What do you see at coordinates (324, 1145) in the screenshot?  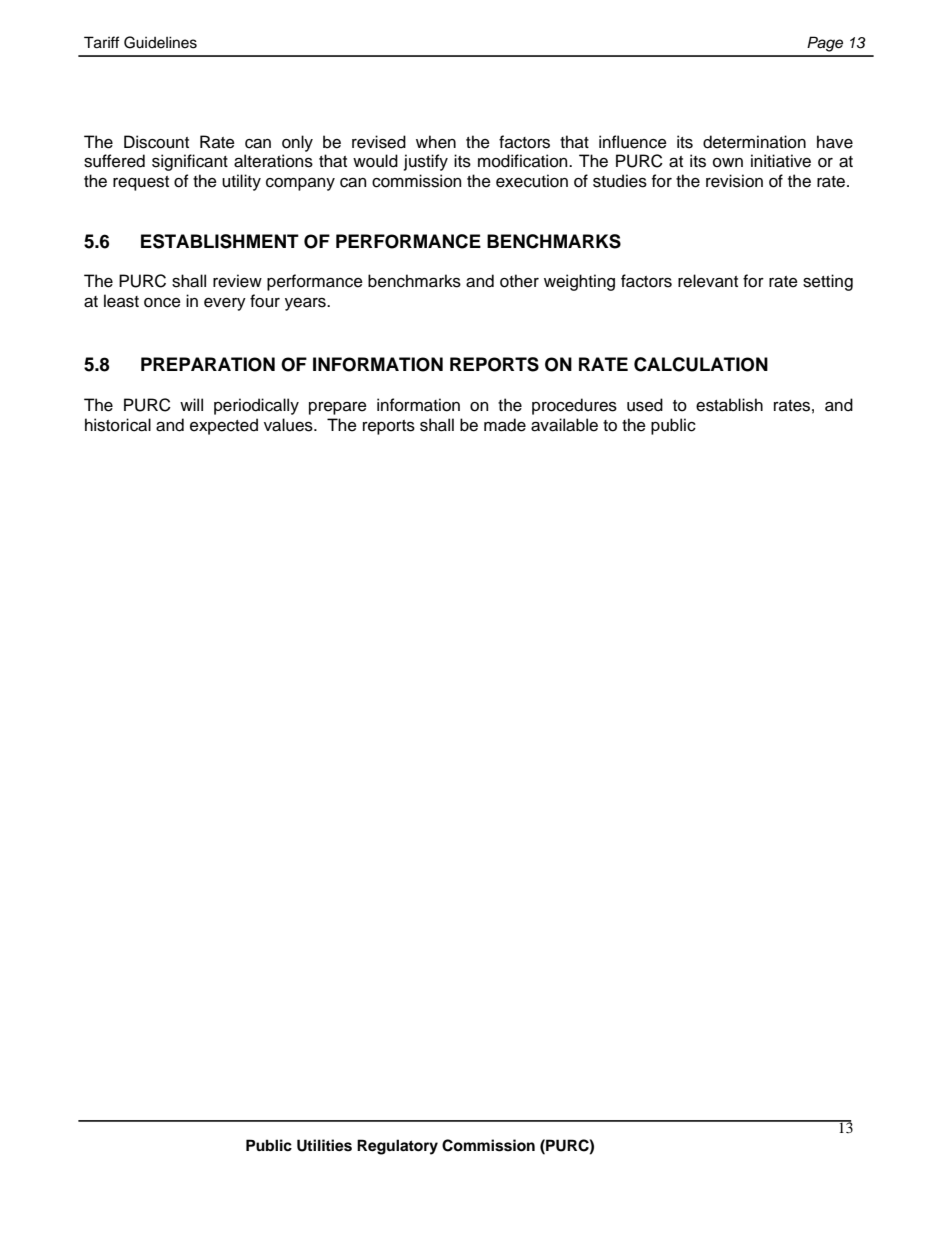 I see `Utilities` at bounding box center [324, 1145].
